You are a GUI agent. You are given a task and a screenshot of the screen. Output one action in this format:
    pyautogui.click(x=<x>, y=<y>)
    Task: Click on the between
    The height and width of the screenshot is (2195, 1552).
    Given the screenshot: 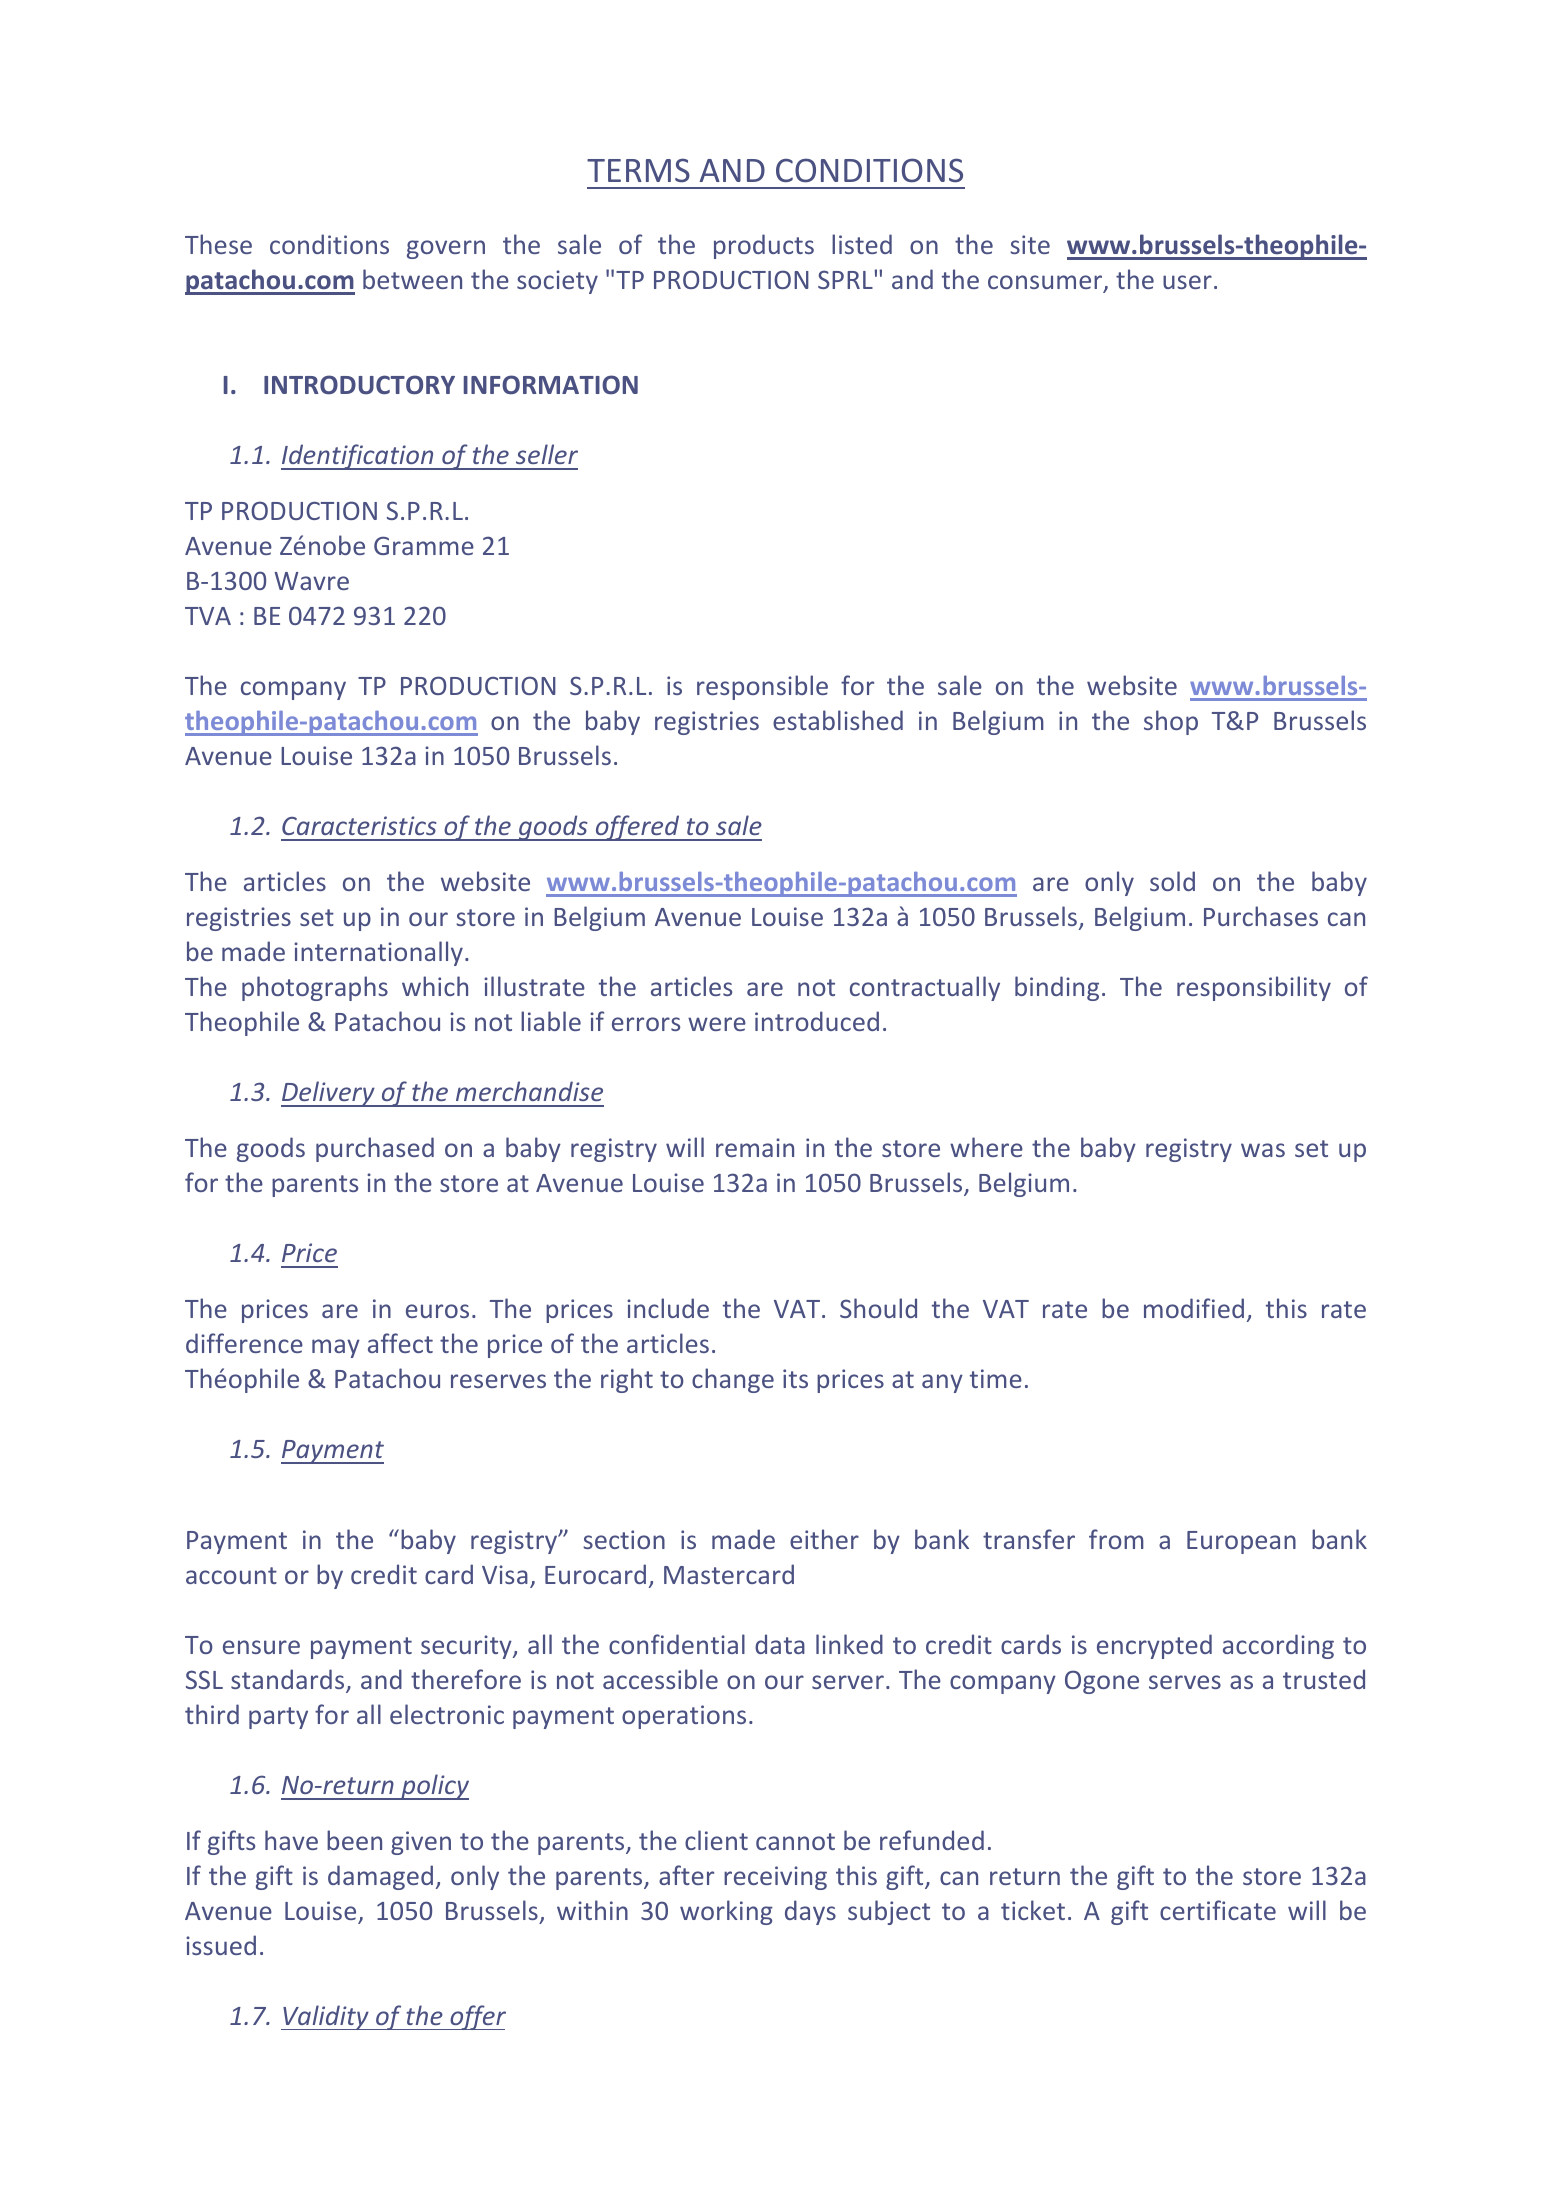 What is the action you would take?
    pyautogui.click(x=412, y=279)
